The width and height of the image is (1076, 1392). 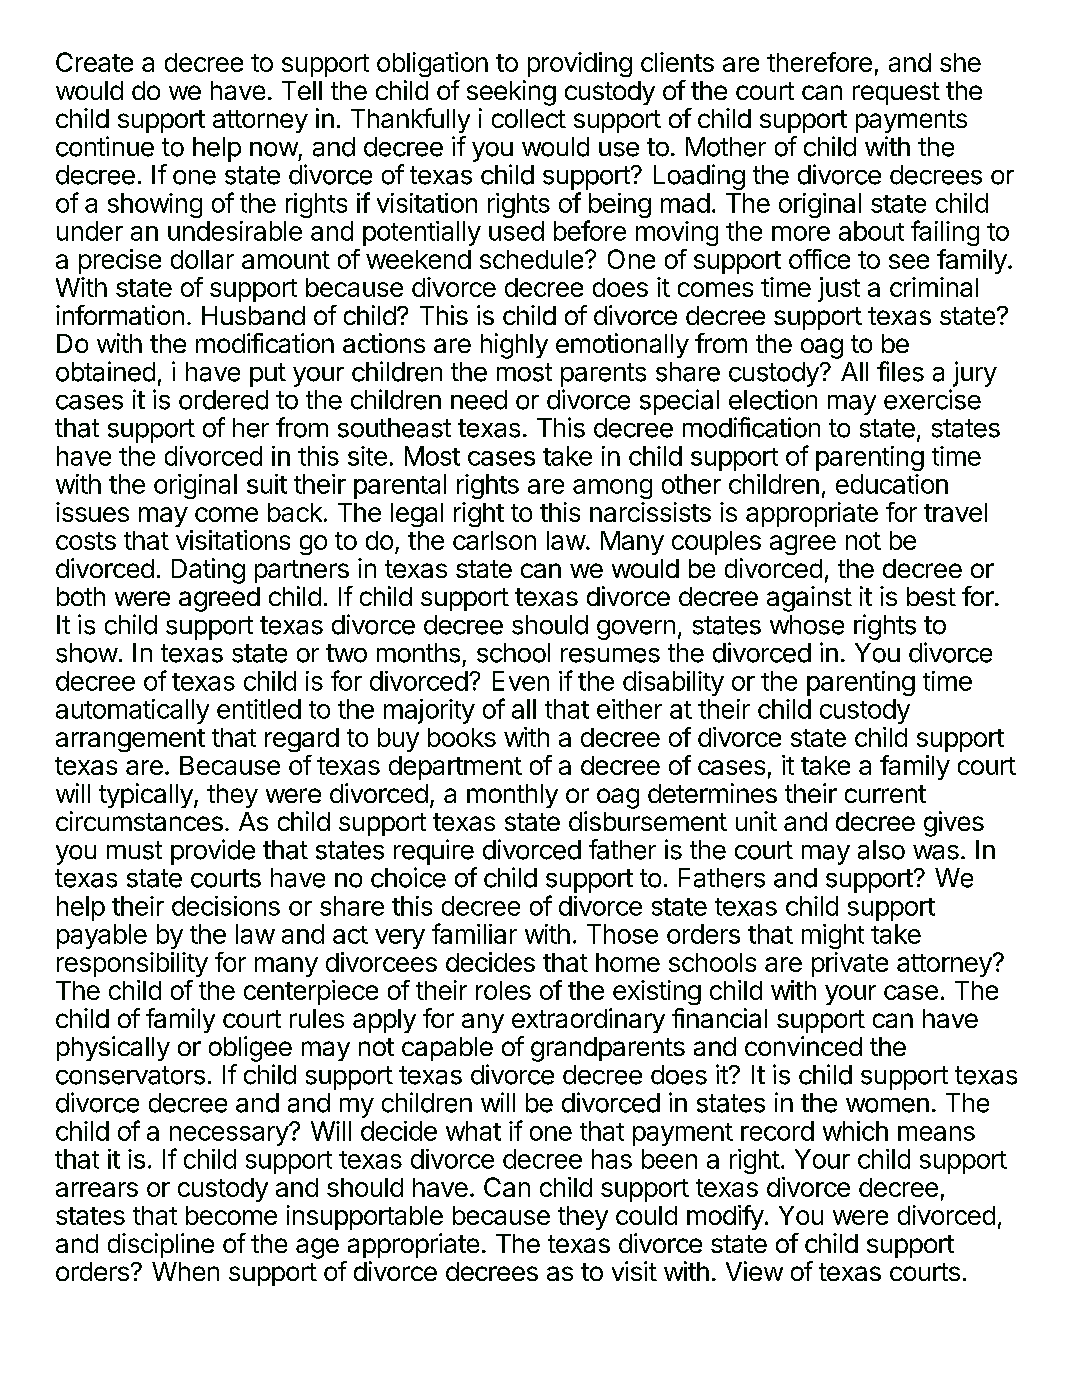 What do you see at coordinates (208, 571) in the image?
I see `Dating` at bounding box center [208, 571].
